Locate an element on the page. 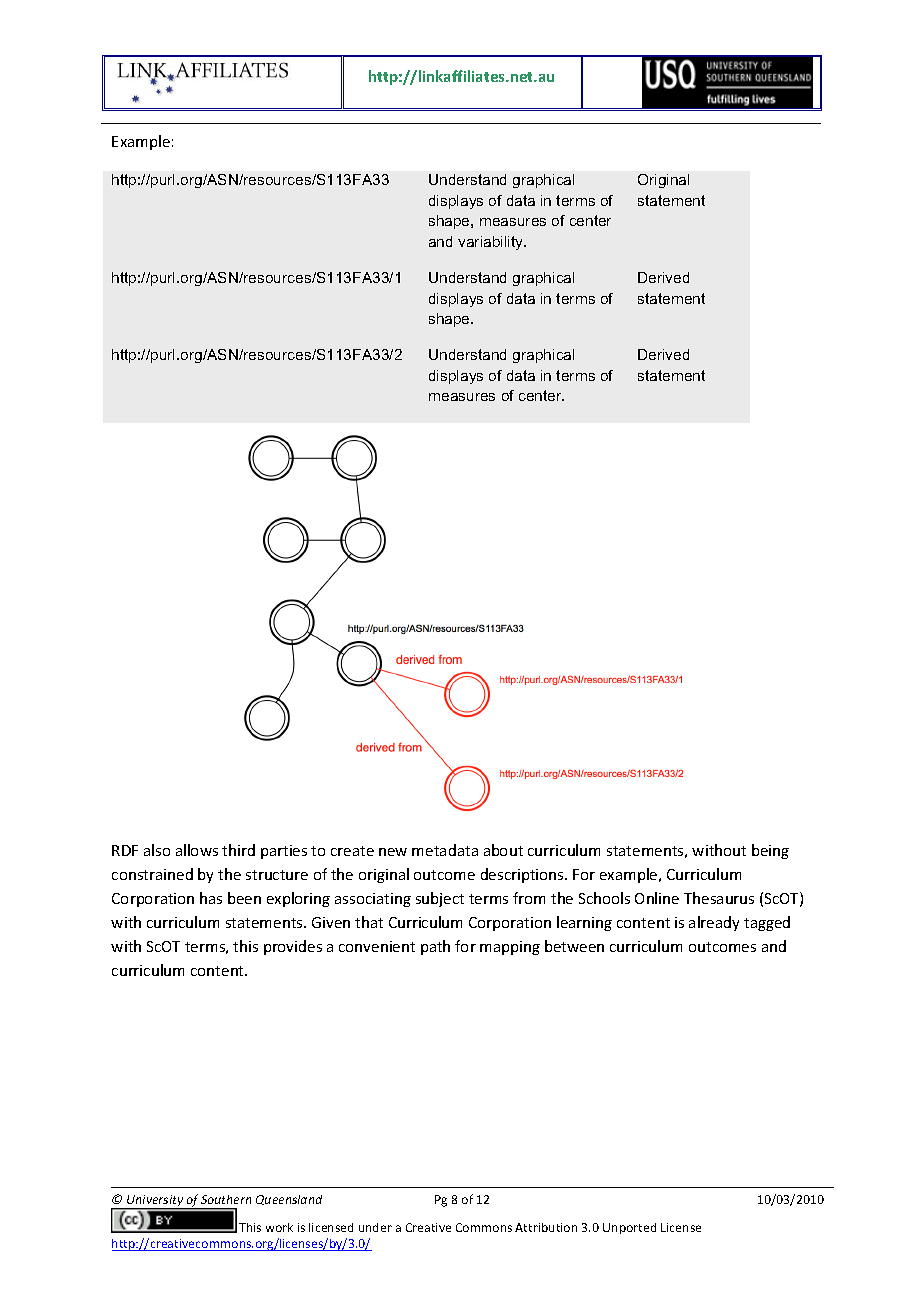 Image resolution: width=924 pixels, height=1308 pixels. variability is located at coordinates (492, 243).
